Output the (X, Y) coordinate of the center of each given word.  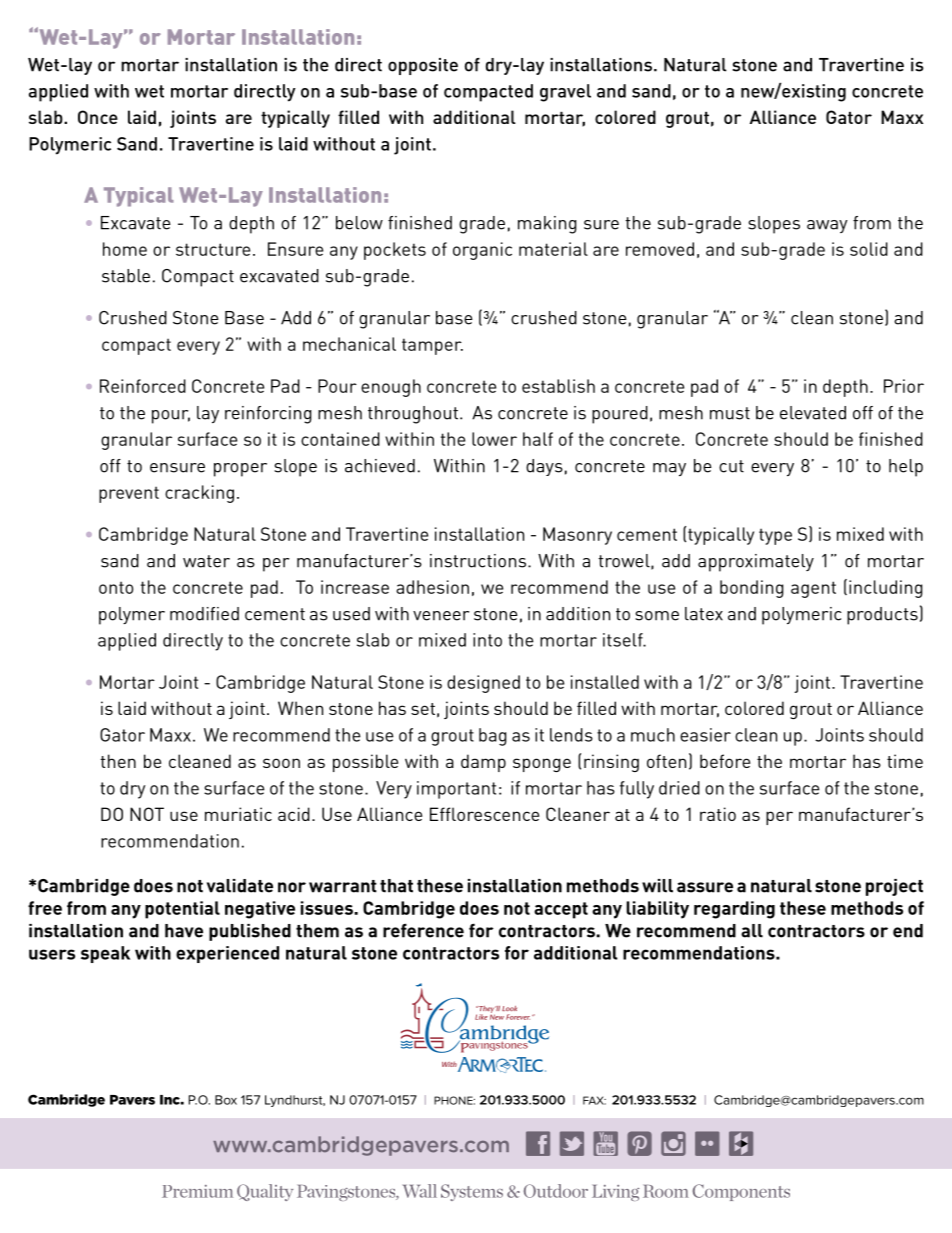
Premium (197, 1191)
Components (741, 1192)
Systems (472, 1192)
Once (98, 117)
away (827, 226)
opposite (423, 66)
